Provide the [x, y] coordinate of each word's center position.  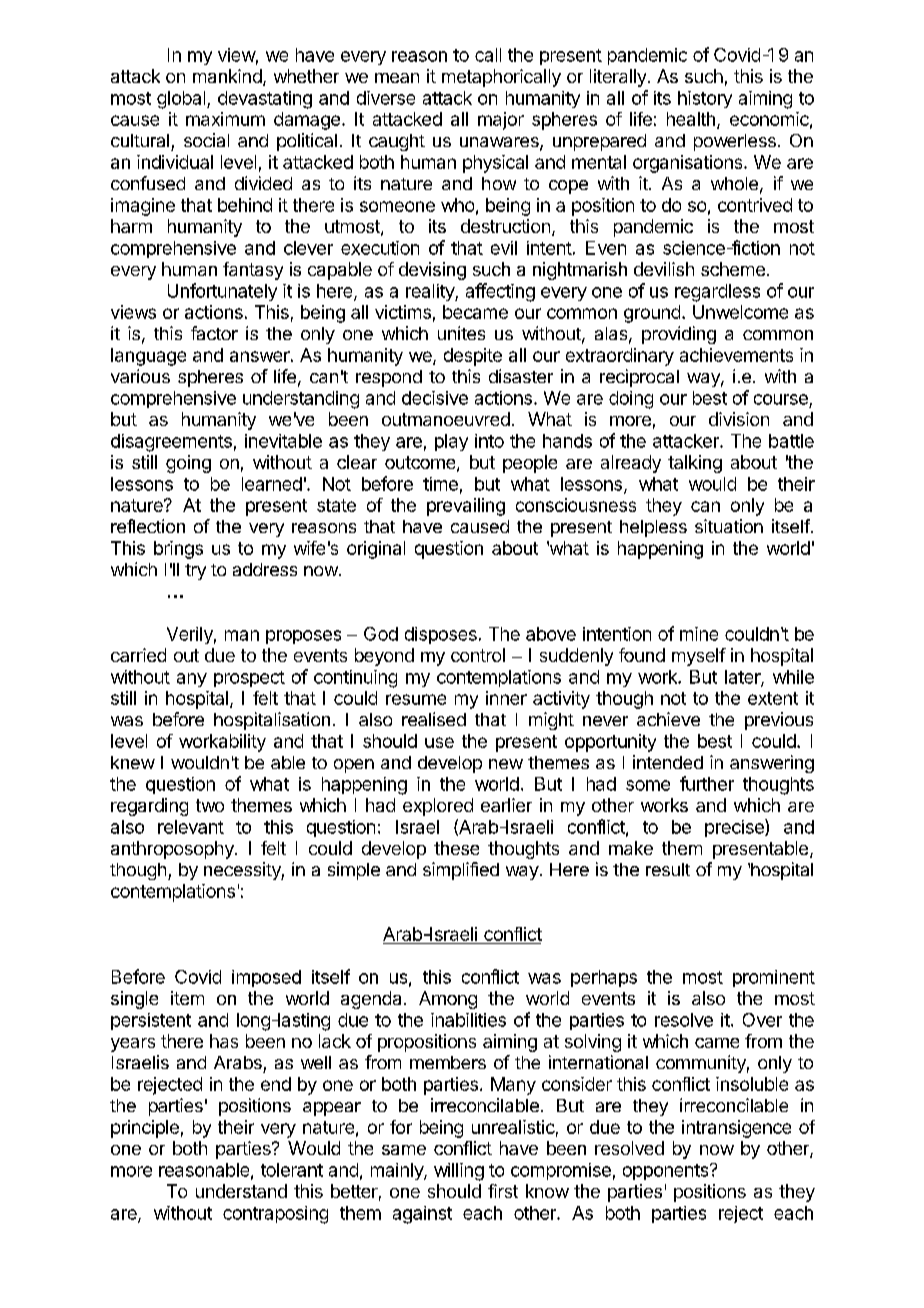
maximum [225, 119]
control [478, 655]
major [501, 121]
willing [459, 1172]
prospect [249, 679]
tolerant [292, 1170]
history [705, 99]
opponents [665, 1172]
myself [699, 657]
